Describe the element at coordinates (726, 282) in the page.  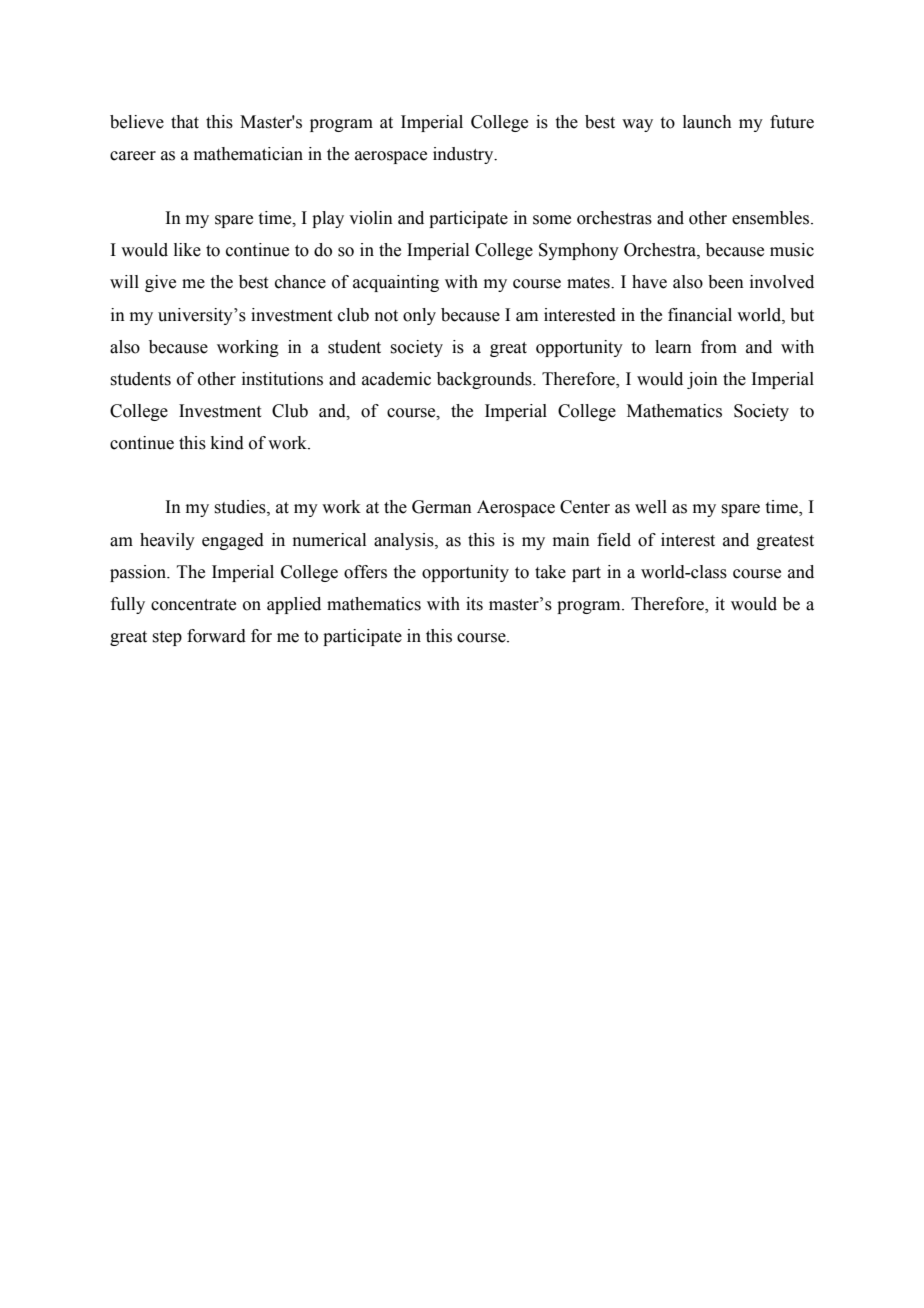
I see `been` at that location.
